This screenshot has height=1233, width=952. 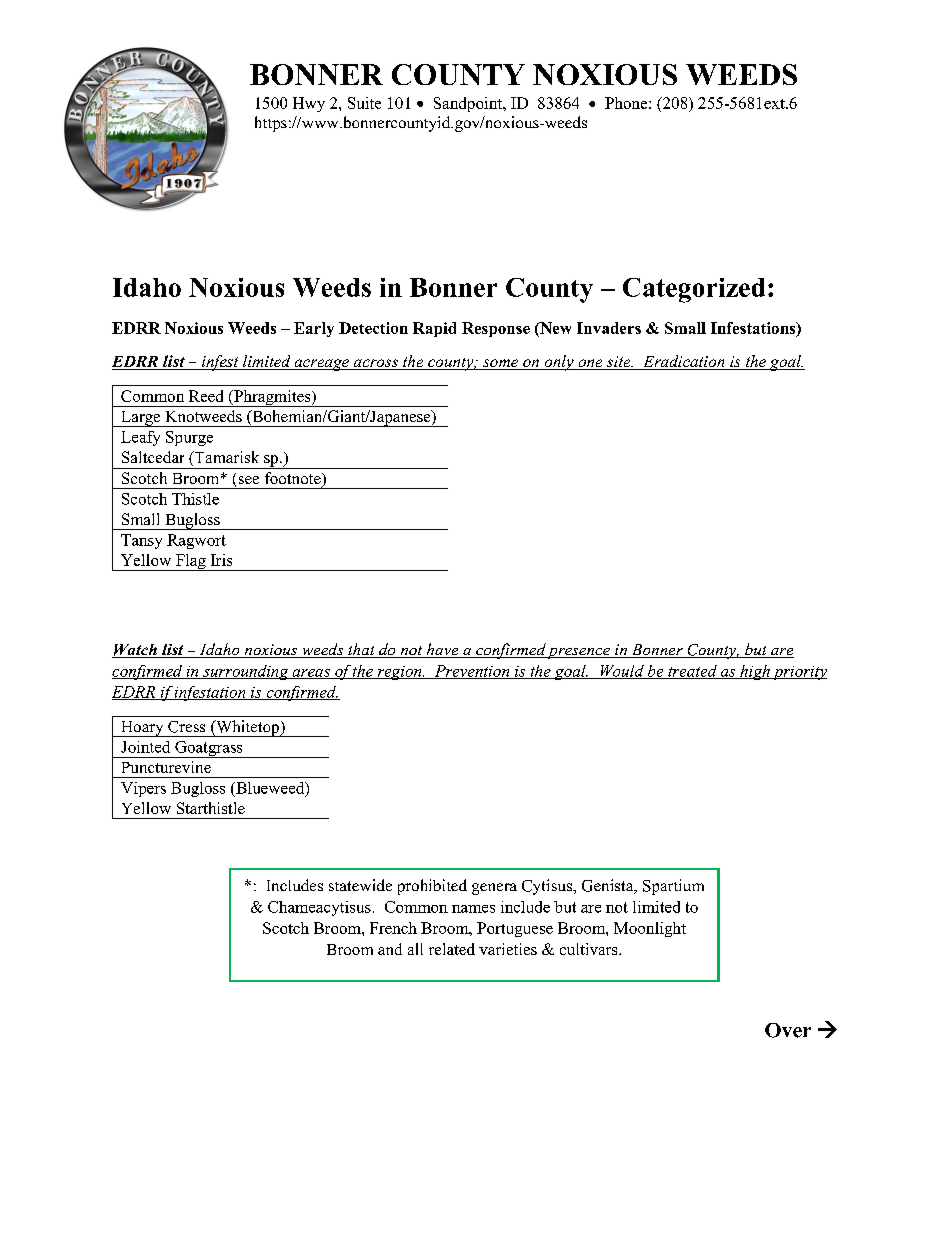 I want to click on Sandpoint, so click(x=469, y=104).
